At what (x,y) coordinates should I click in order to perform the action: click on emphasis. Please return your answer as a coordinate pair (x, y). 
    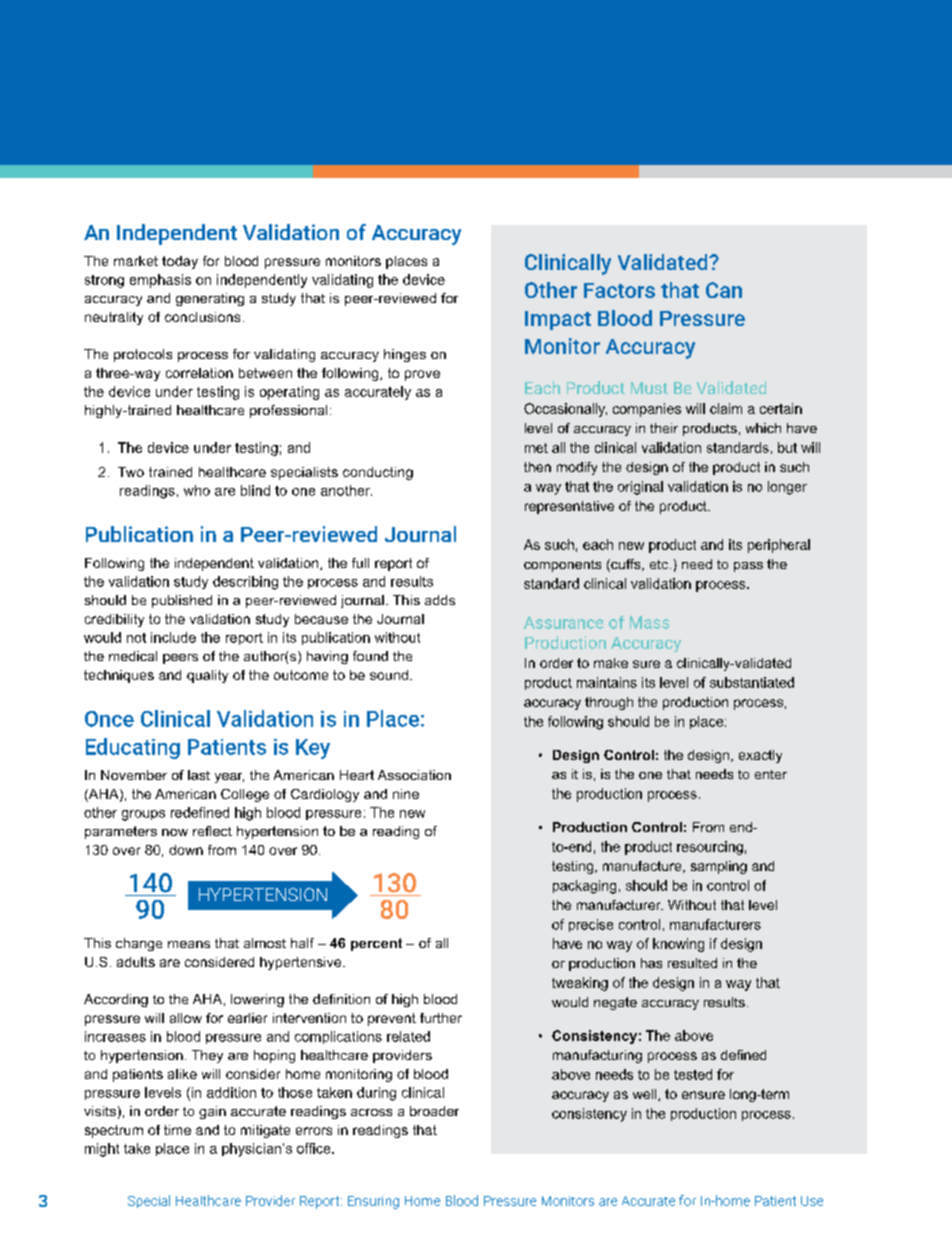
    Looking at the image, I should click on (160, 281).
